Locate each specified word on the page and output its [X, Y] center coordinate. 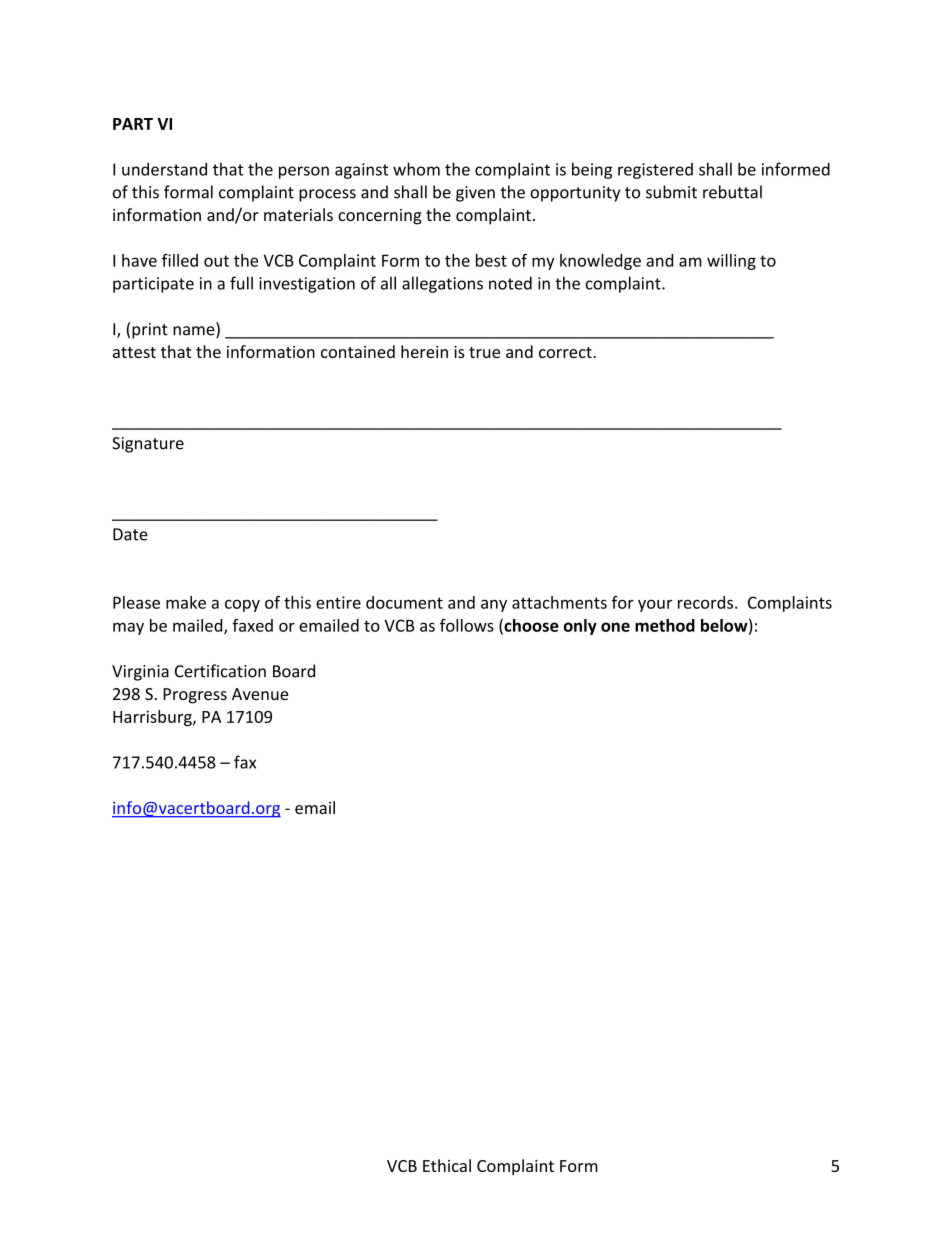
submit [671, 192]
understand [164, 169]
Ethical [447, 1165]
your [655, 605]
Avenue [260, 694]
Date [130, 534]
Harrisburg [153, 718]
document [404, 602]
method [665, 625]
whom [416, 169]
